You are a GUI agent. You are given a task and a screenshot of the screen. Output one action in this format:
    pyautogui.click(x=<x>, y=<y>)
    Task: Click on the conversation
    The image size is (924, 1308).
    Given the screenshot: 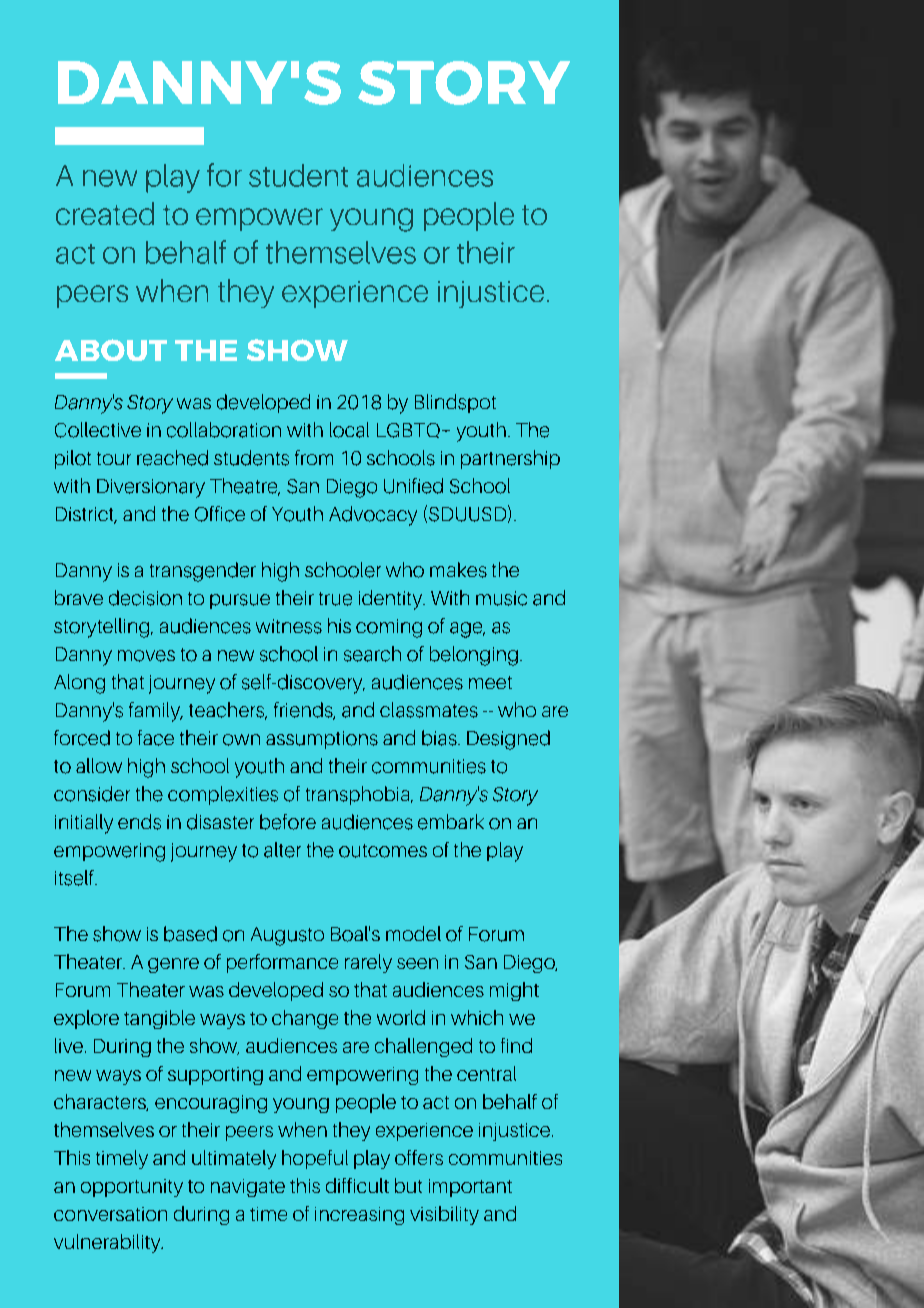 What is the action you would take?
    pyautogui.click(x=110, y=1214)
